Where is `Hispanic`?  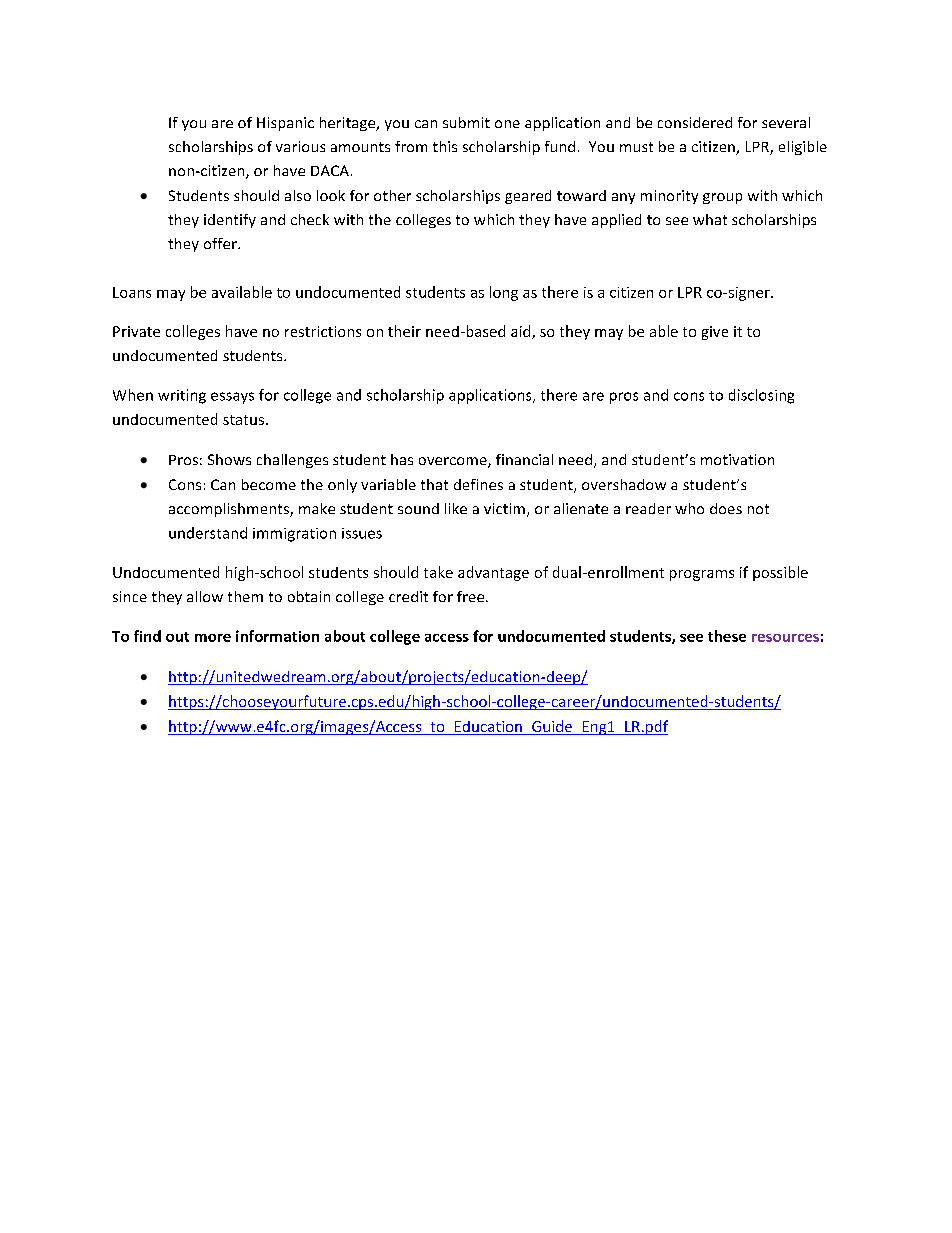
Hispanic is located at coordinates (285, 124).
